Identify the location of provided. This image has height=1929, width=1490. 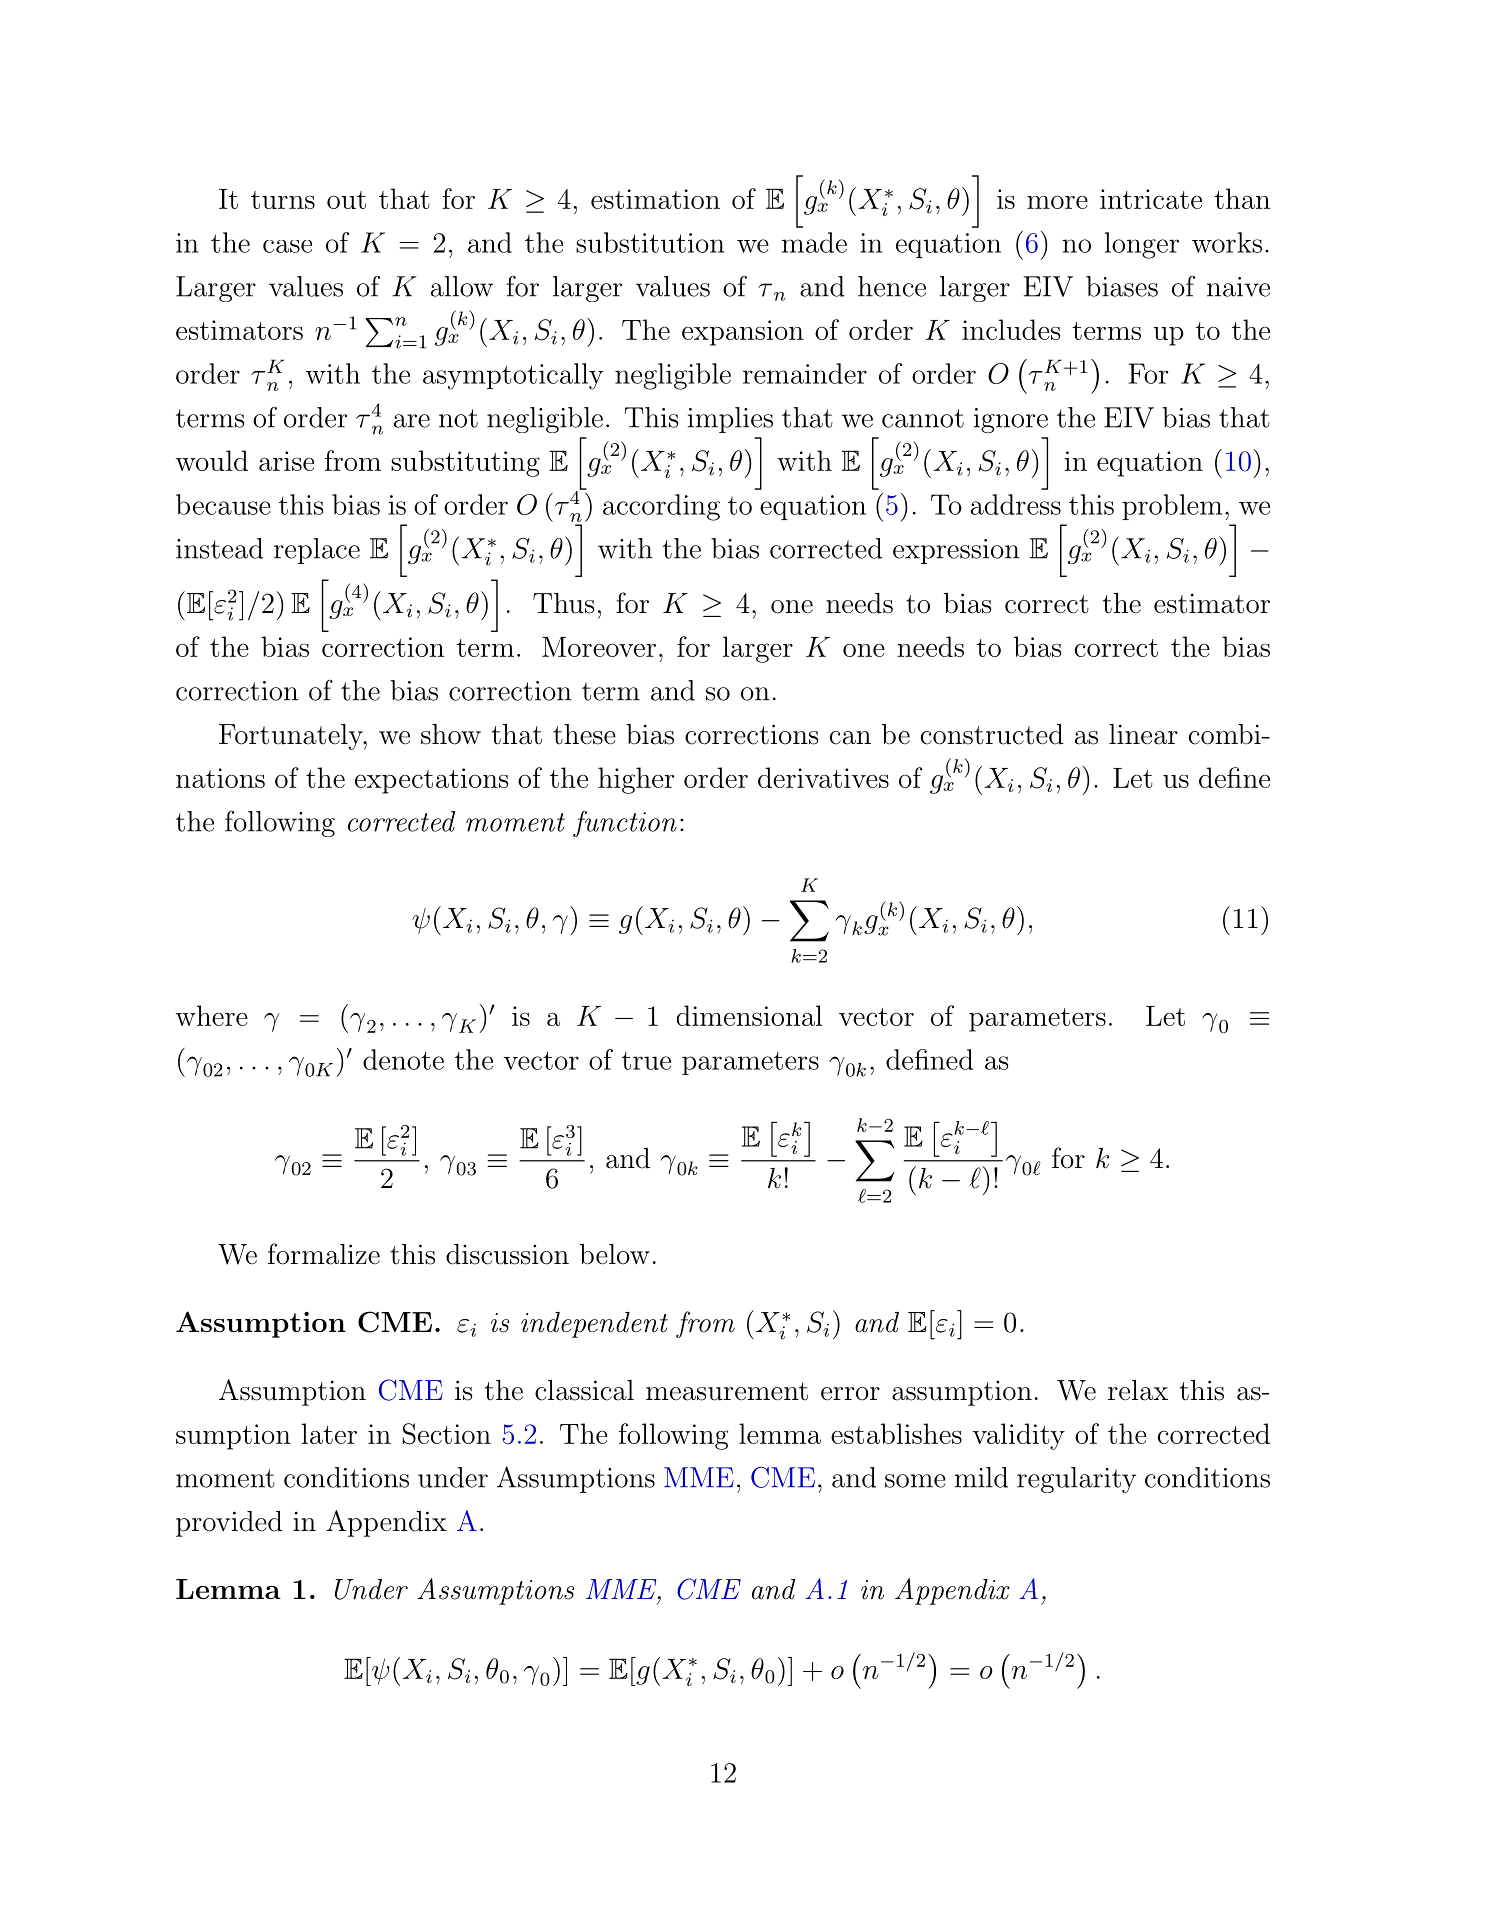
(229, 1524).
